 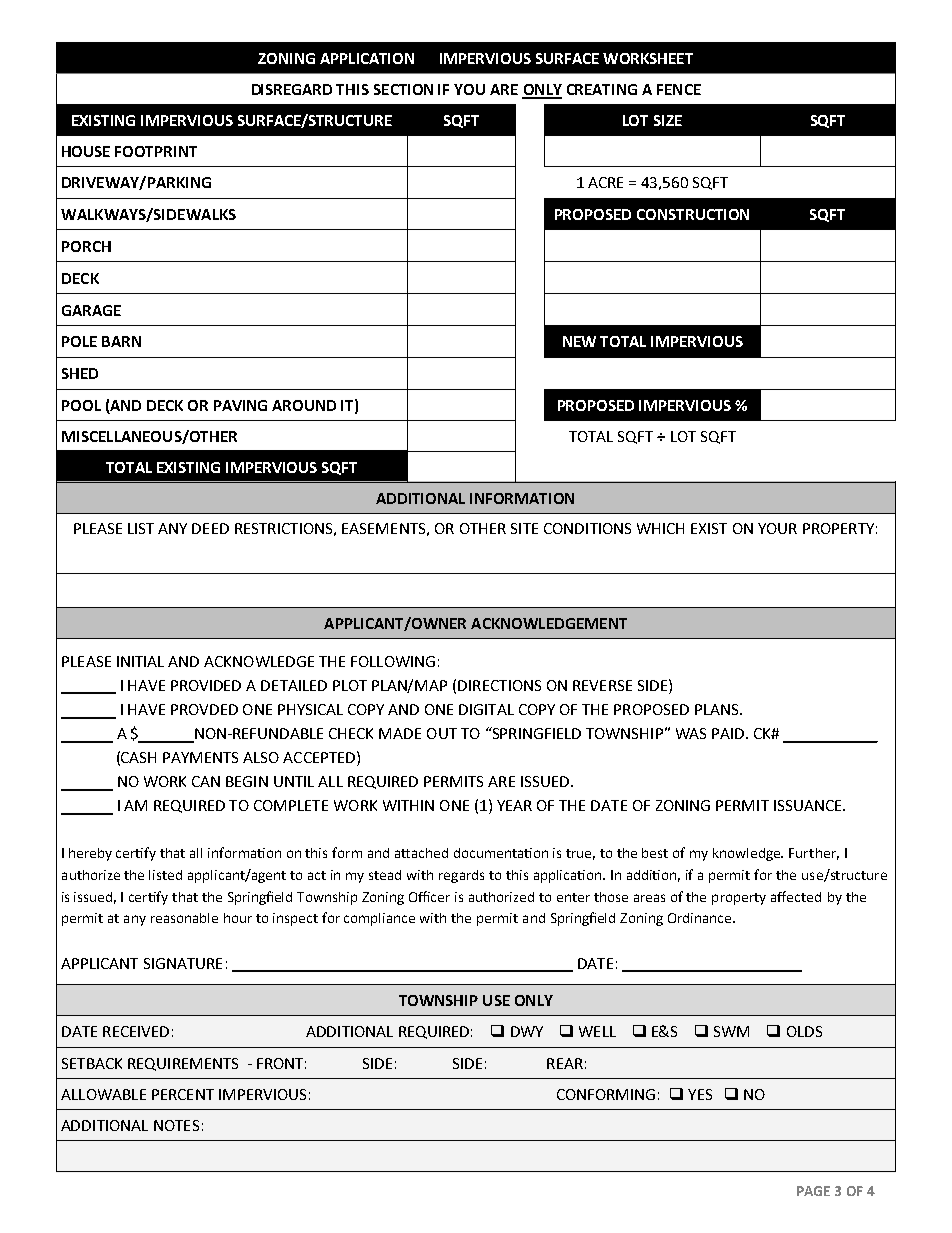 What do you see at coordinates (140, 661) in the page?
I see `INITIAL` at bounding box center [140, 661].
